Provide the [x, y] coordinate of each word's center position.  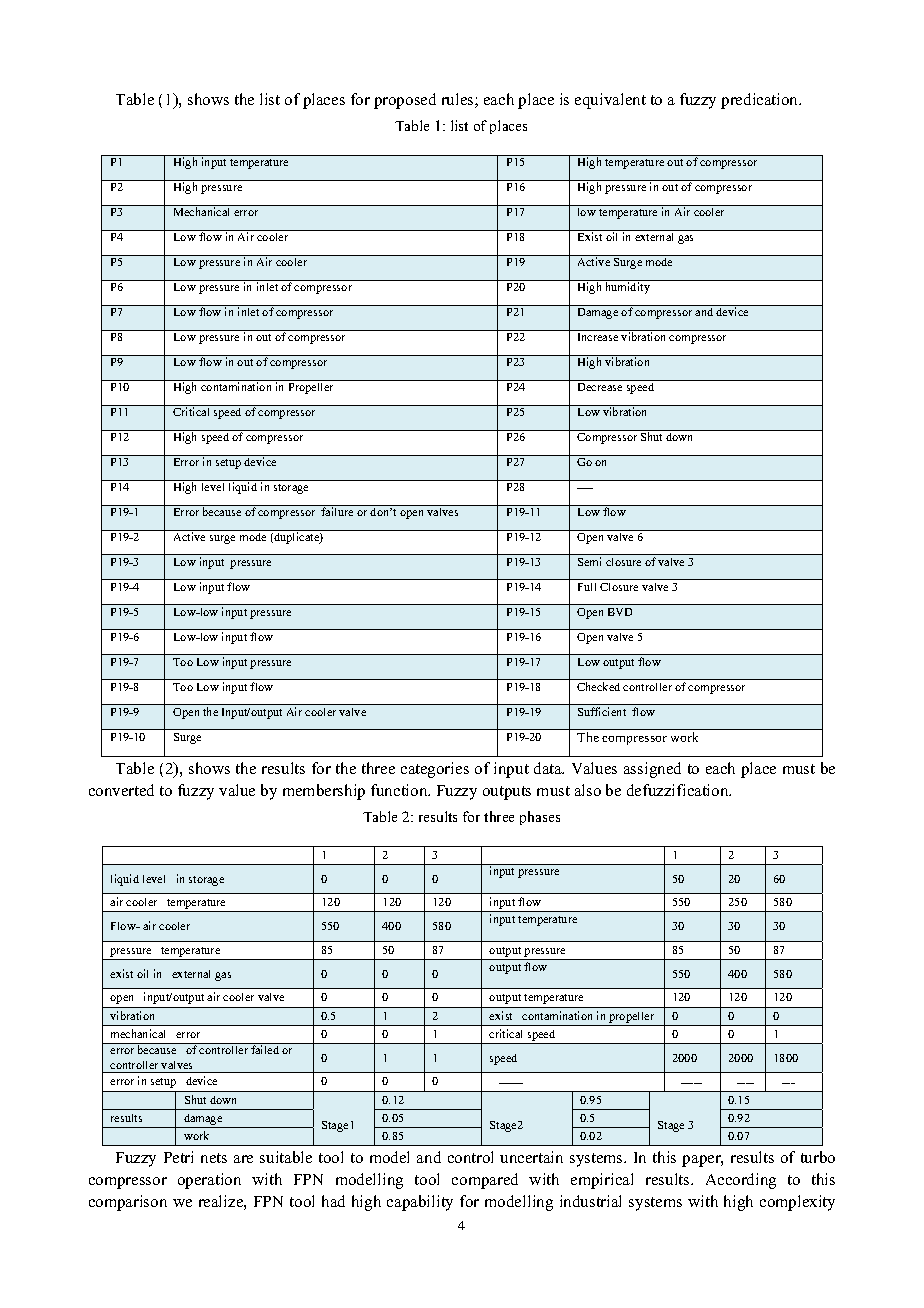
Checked [598, 686]
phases [540, 818]
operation [209, 1181]
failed [265, 1049]
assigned [652, 770]
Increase [598, 337]
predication [761, 101]
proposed [405, 101]
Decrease [600, 387]
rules [459, 100]
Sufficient [602, 711]
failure [337, 511]
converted [121, 790]
